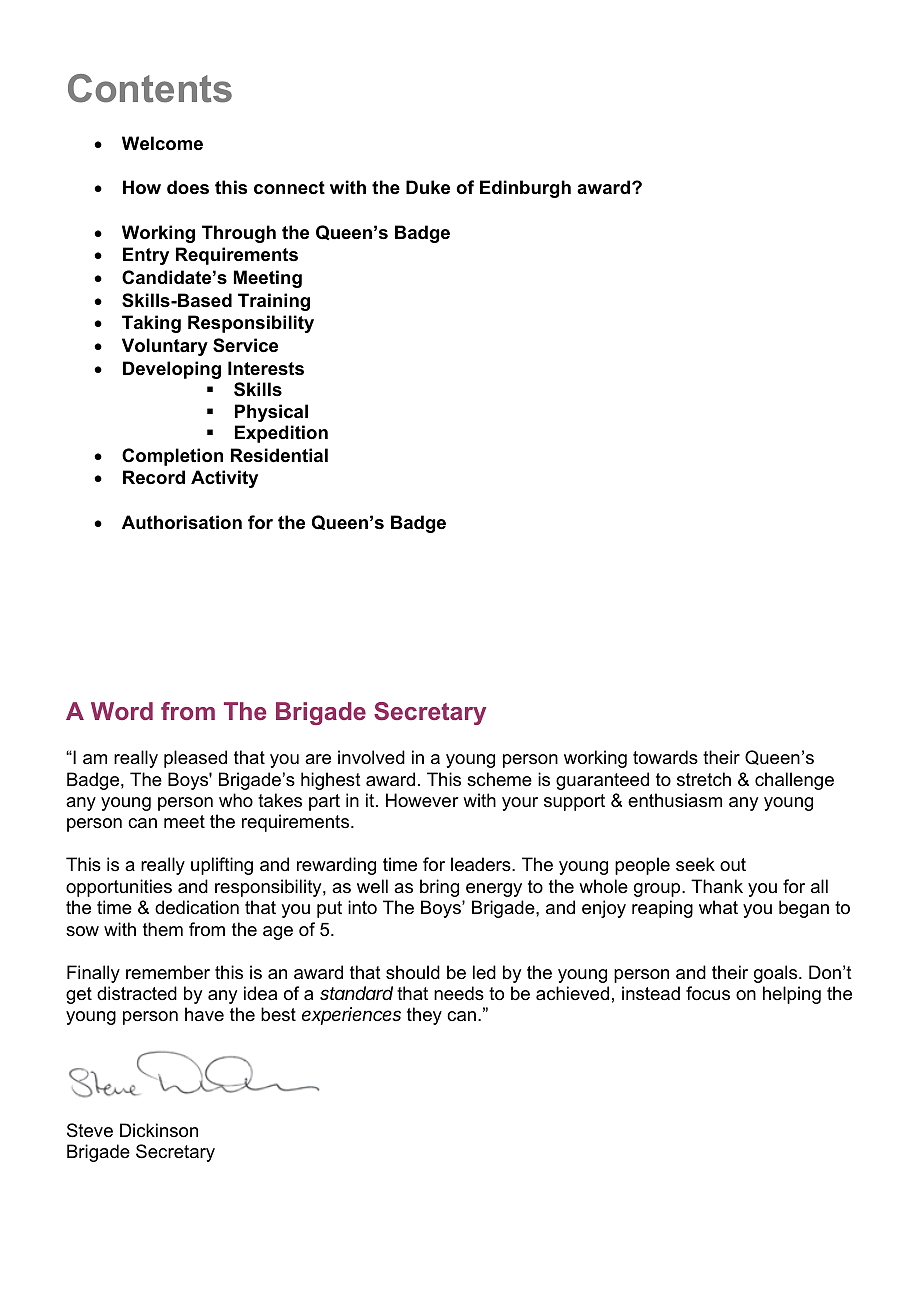 This screenshot has height=1308, width=924. Describe the element at coordinates (162, 143) in the screenshot. I see `Welcome` at that location.
